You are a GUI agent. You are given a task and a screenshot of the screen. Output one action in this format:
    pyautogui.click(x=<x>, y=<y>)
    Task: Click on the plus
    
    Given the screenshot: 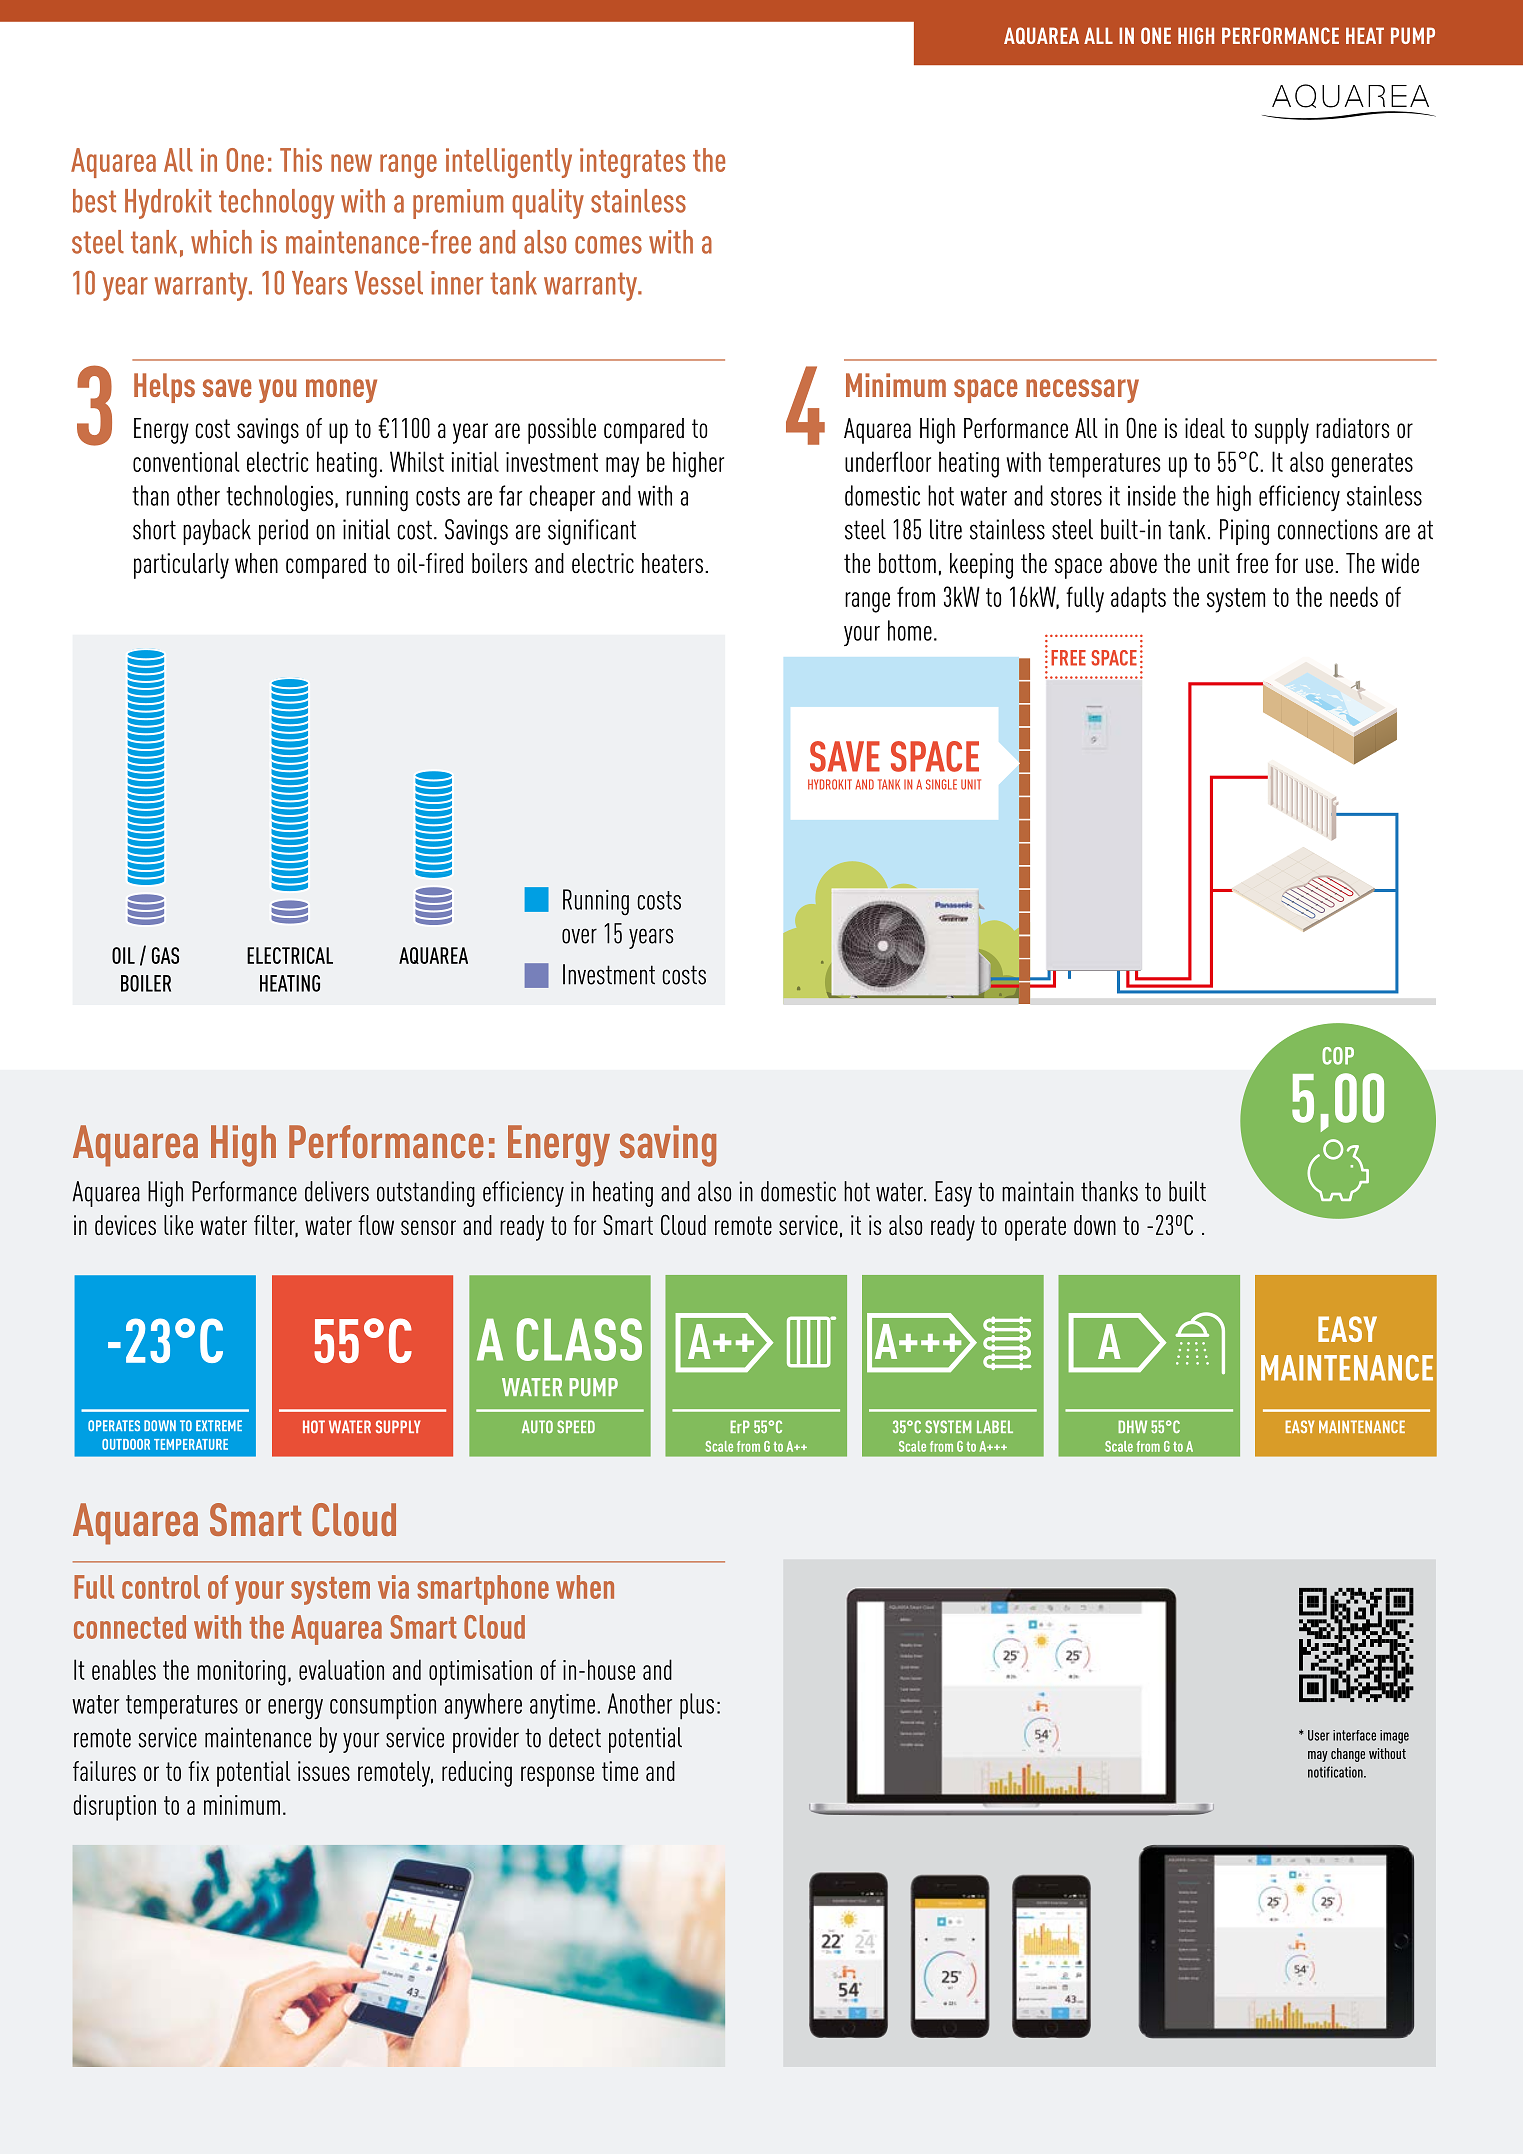 What is the action you would take?
    pyautogui.click(x=697, y=1706)
